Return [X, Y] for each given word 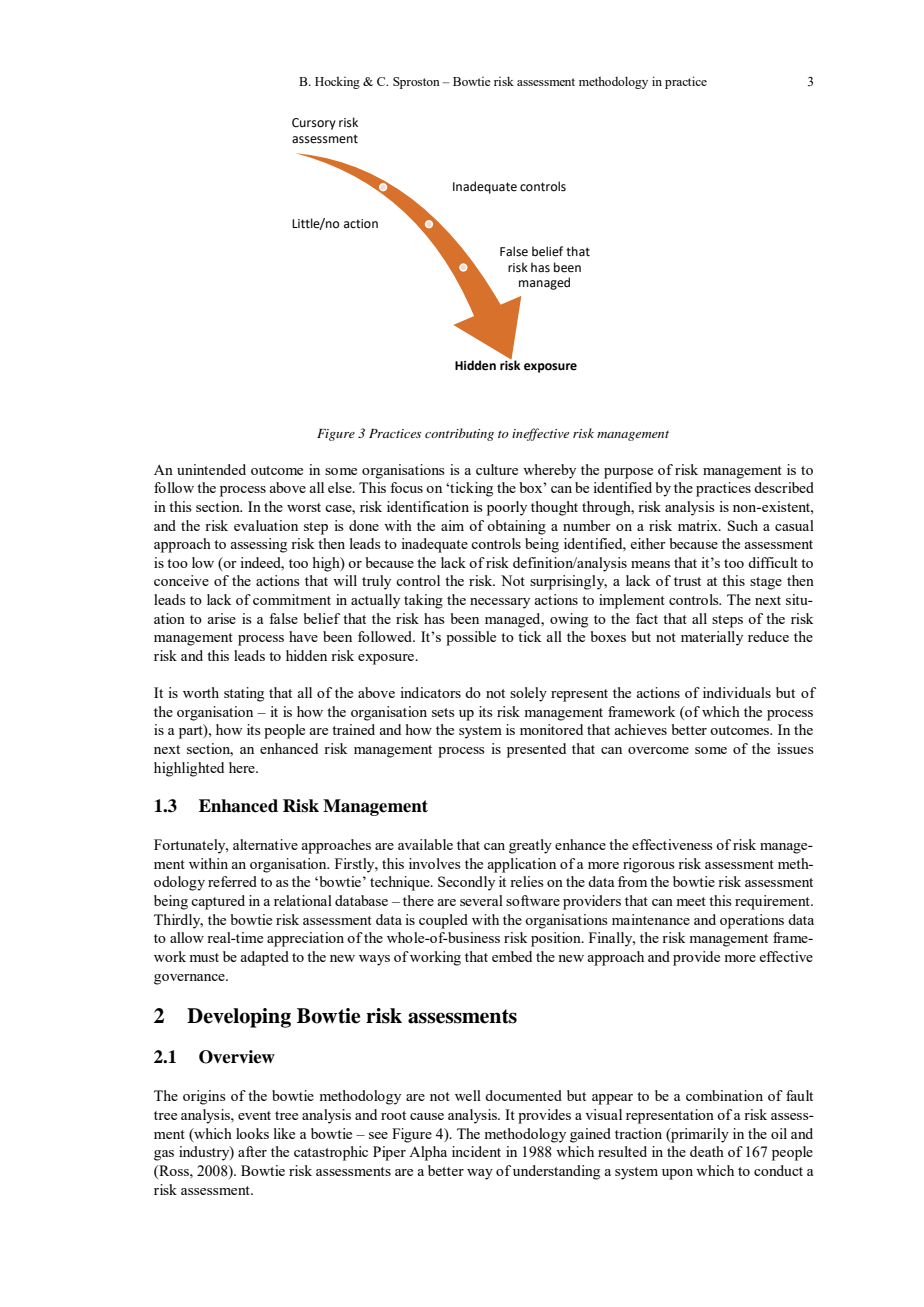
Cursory [314, 124]
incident [476, 1151]
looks [252, 1133]
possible [471, 638]
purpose [628, 473]
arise [221, 618]
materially [712, 638]
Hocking [337, 82]
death [707, 1151]
